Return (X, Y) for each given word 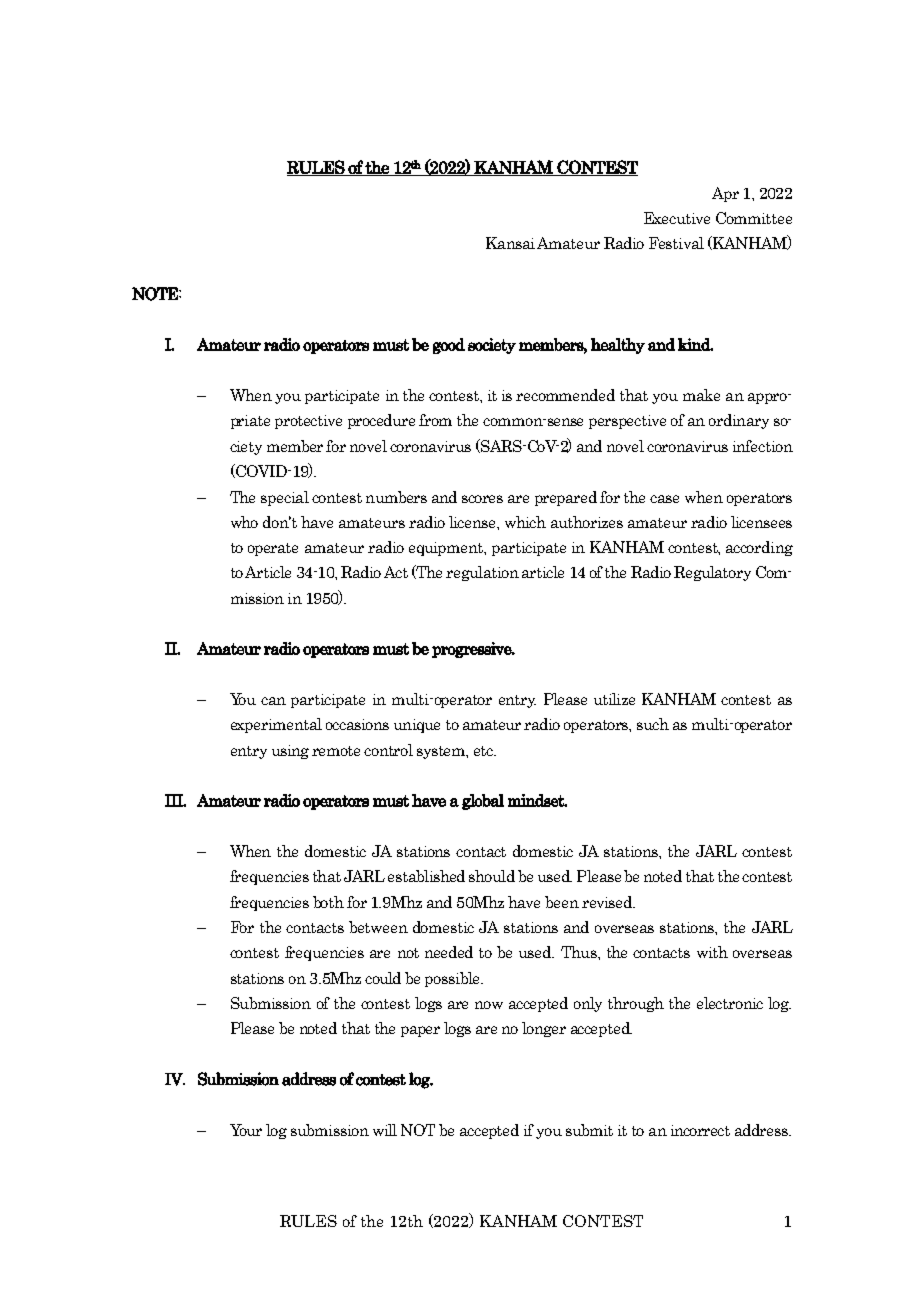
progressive (473, 650)
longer (544, 1029)
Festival (676, 243)
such (653, 724)
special (285, 498)
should (492, 876)
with (712, 952)
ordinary (739, 421)
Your (246, 1130)
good (449, 346)
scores (482, 499)
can (273, 701)
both (328, 902)
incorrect (700, 1130)
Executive (677, 218)
